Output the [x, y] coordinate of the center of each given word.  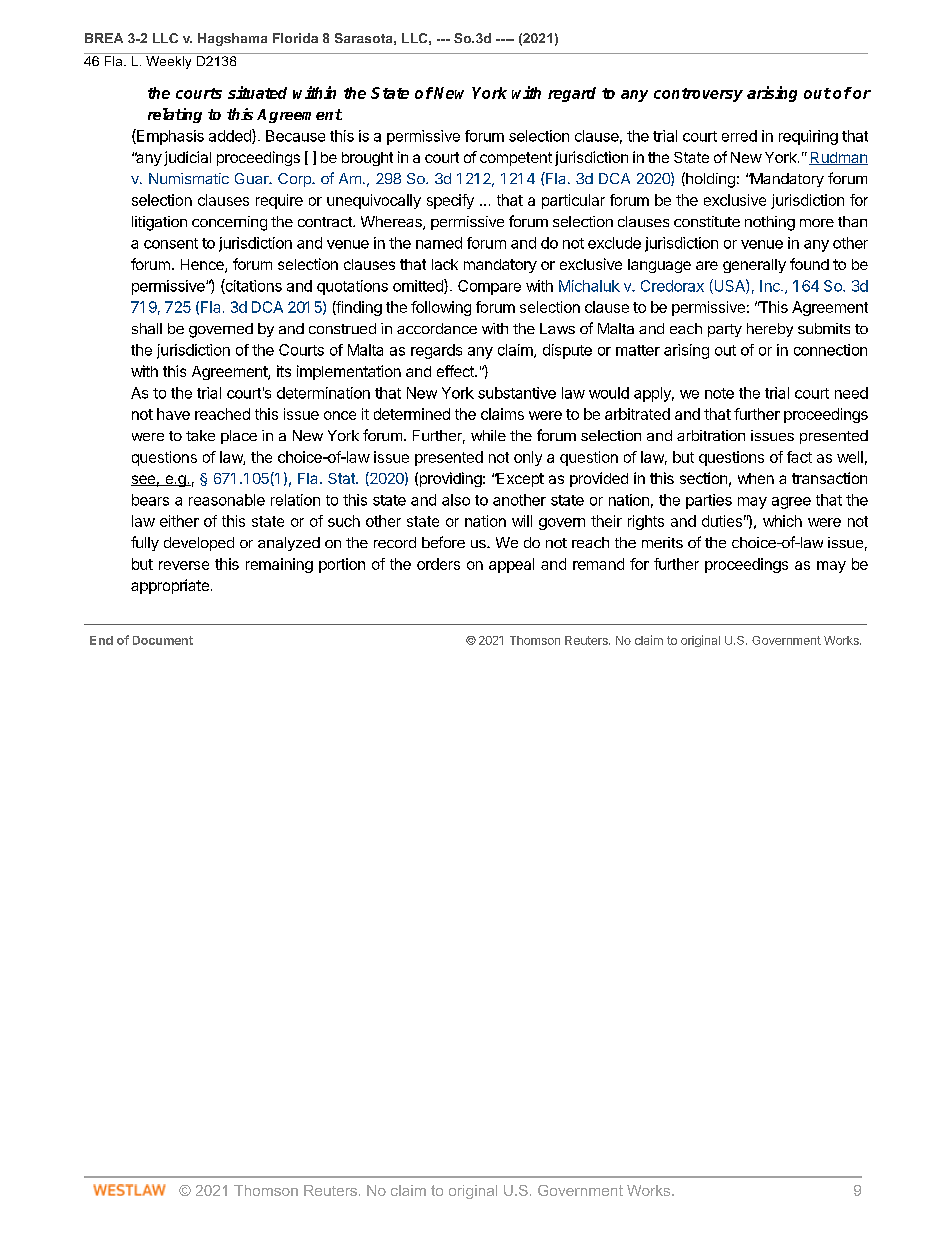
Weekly [168, 62]
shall [147, 328]
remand [598, 564]
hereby [770, 330]
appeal [511, 565]
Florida [295, 38]
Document [163, 640]
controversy [698, 95]
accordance [437, 328]
